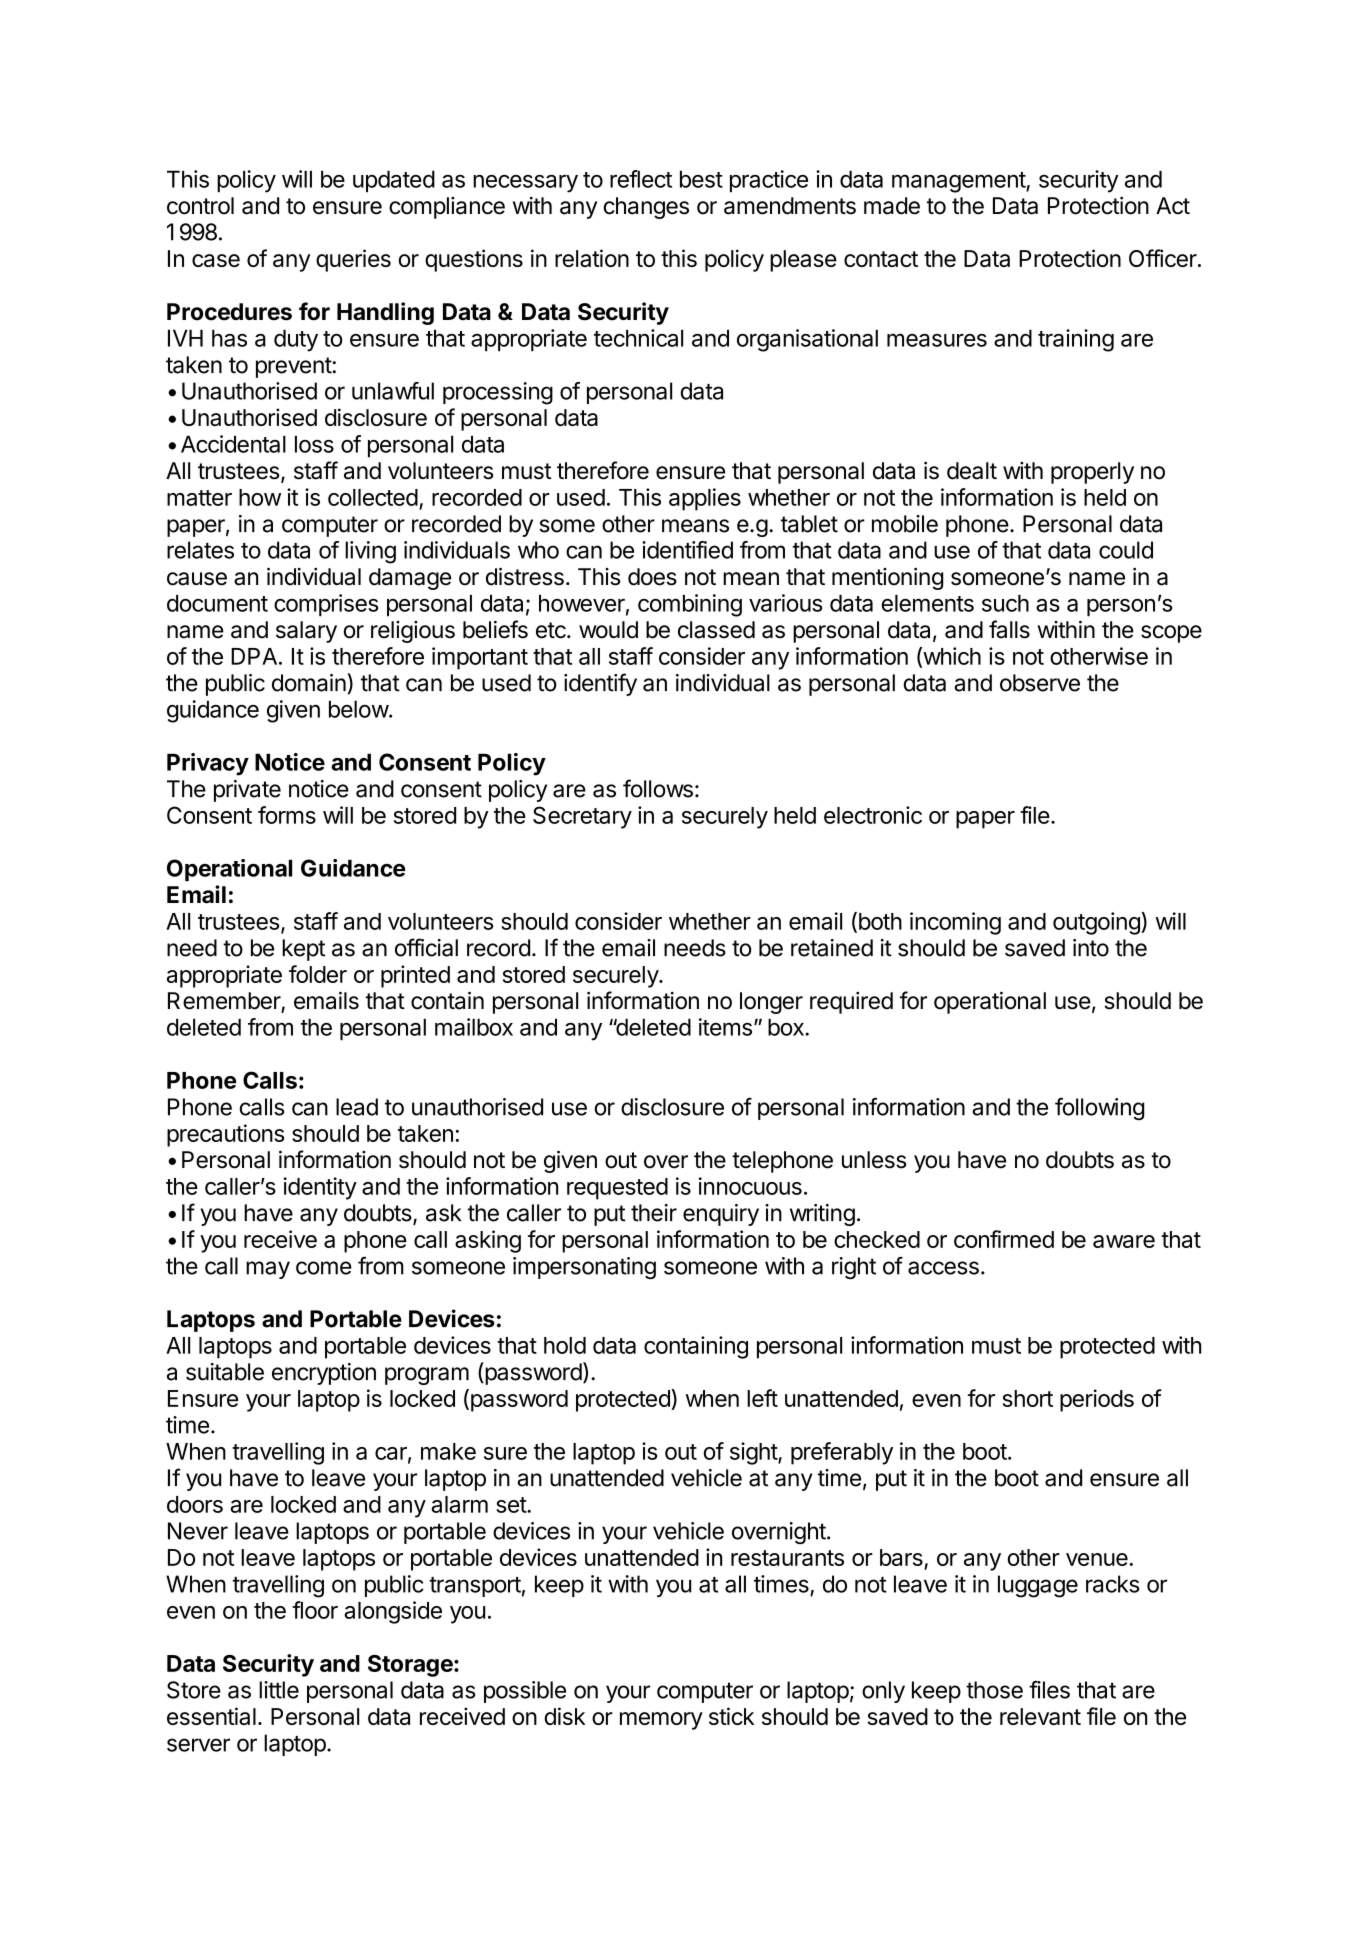 This screenshot has height=1940, width=1372. What do you see at coordinates (646, 208) in the screenshot?
I see `changes` at bounding box center [646, 208].
